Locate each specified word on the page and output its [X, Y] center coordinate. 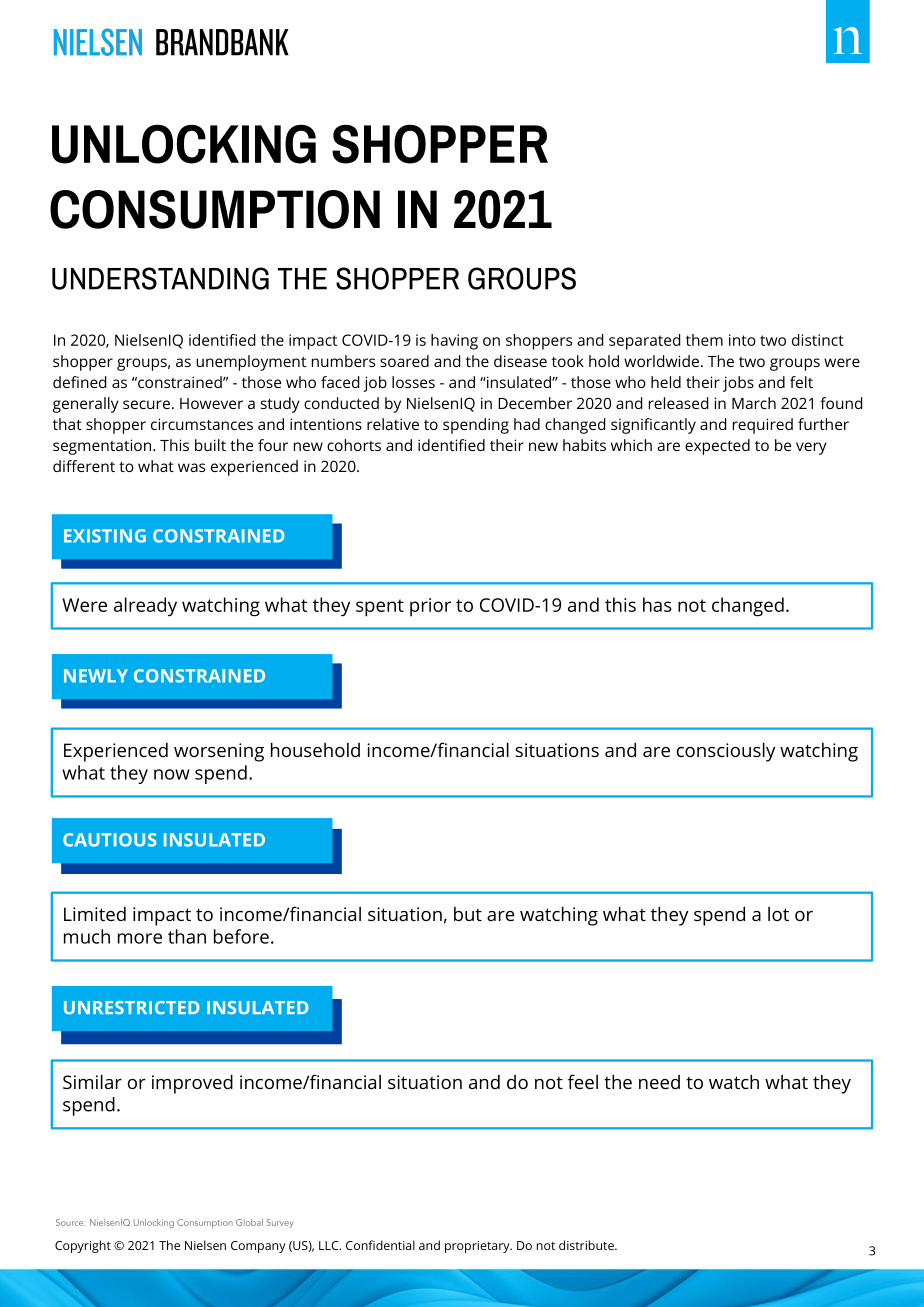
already [145, 606]
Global [249, 1222]
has [657, 604]
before [241, 936]
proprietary [478, 1247]
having [454, 342]
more [140, 938]
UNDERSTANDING [160, 278]
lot [778, 914]
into [742, 340]
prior [430, 607]
